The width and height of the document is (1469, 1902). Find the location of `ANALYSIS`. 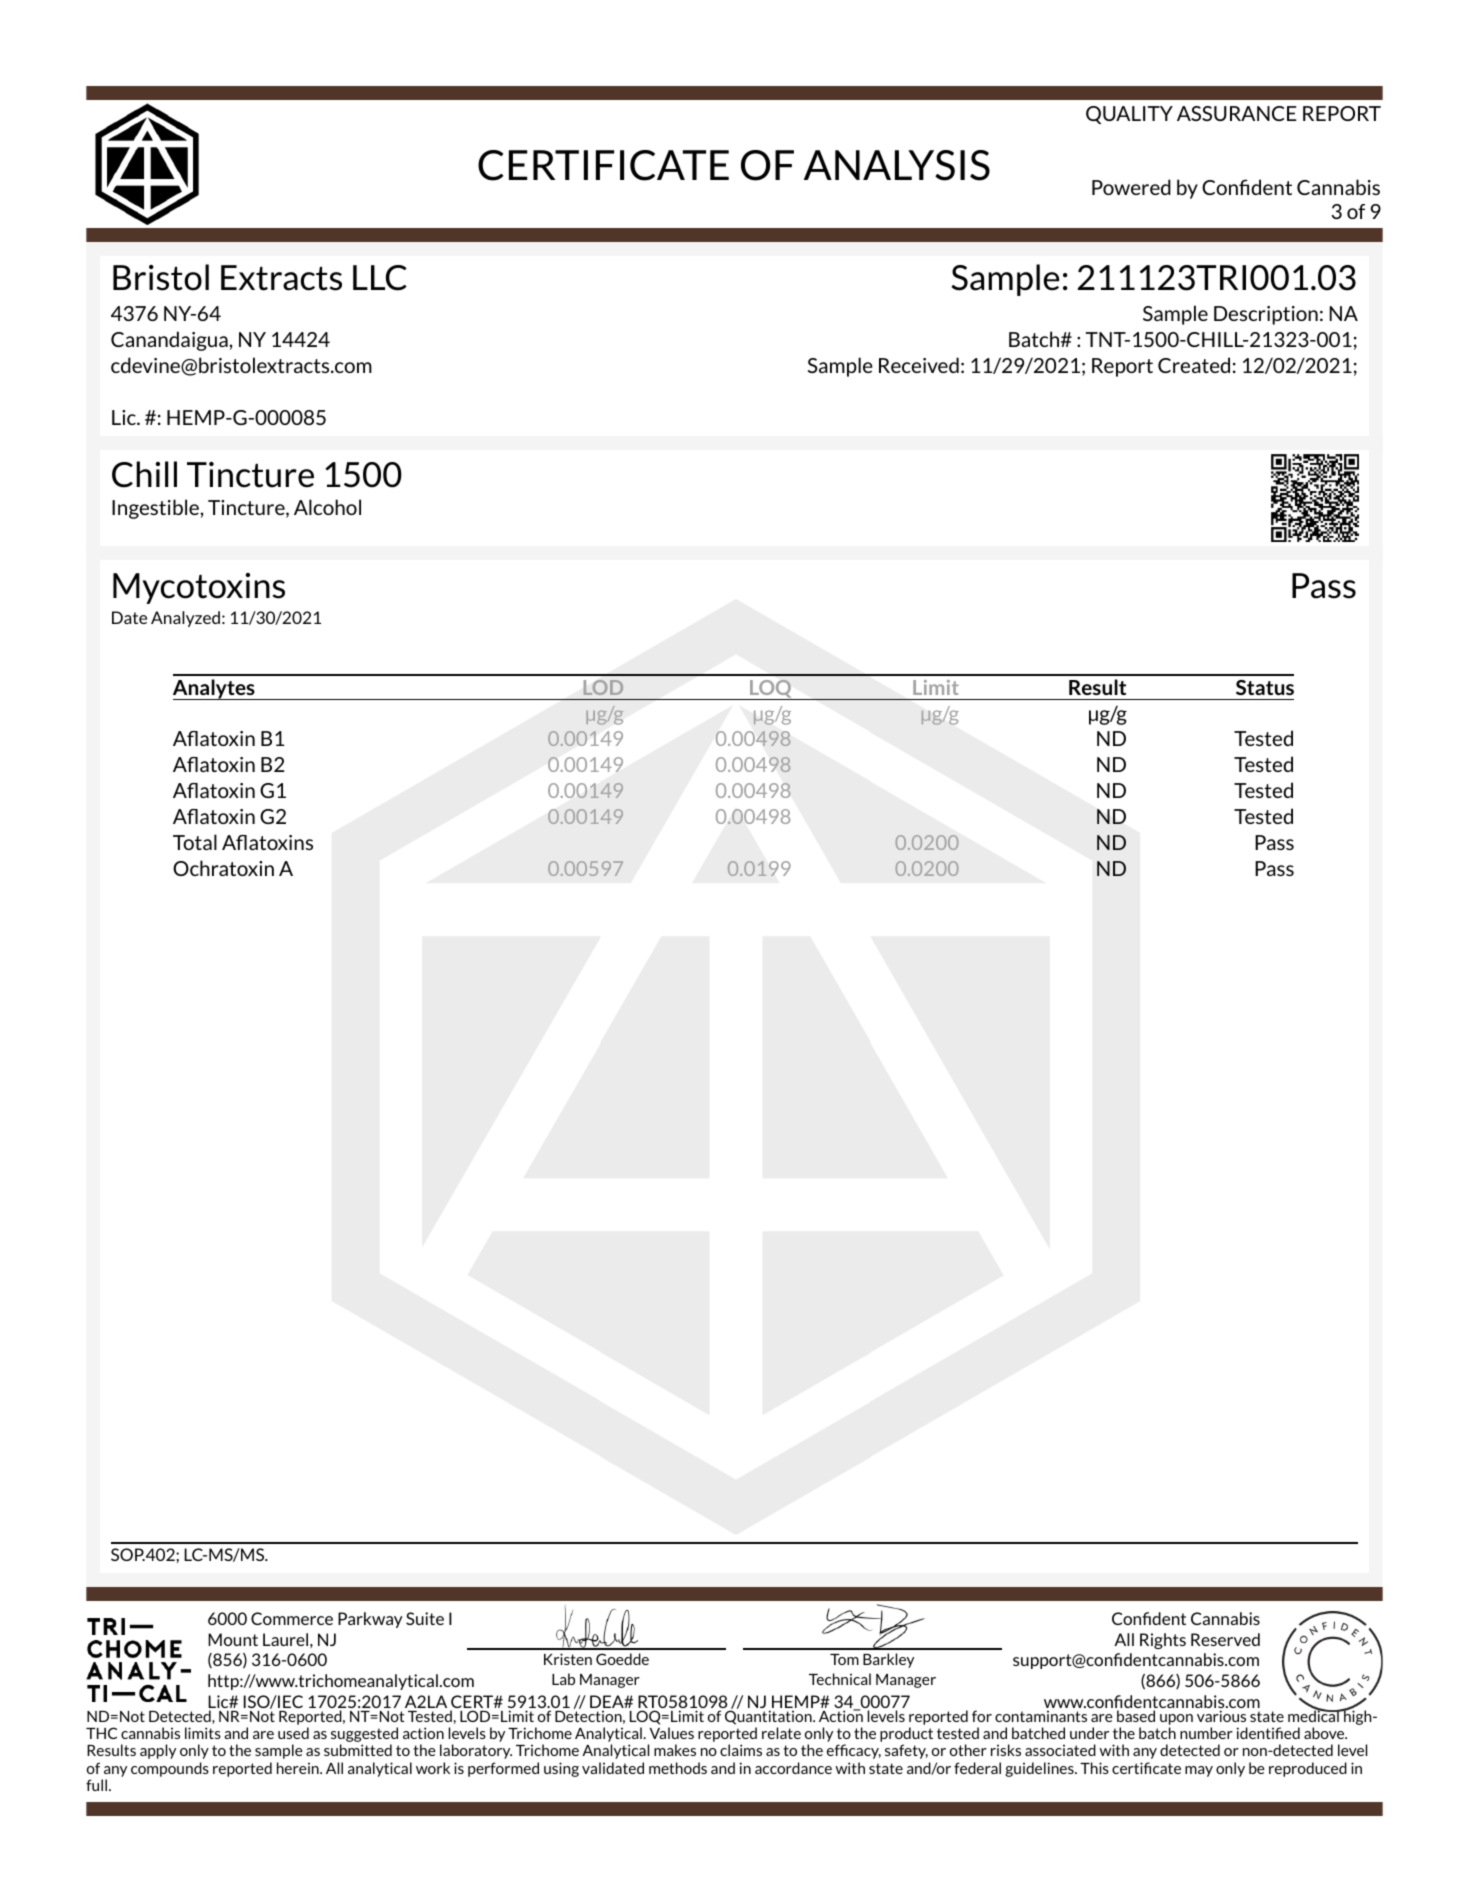

ANALYSIS is located at coordinates (897, 165).
